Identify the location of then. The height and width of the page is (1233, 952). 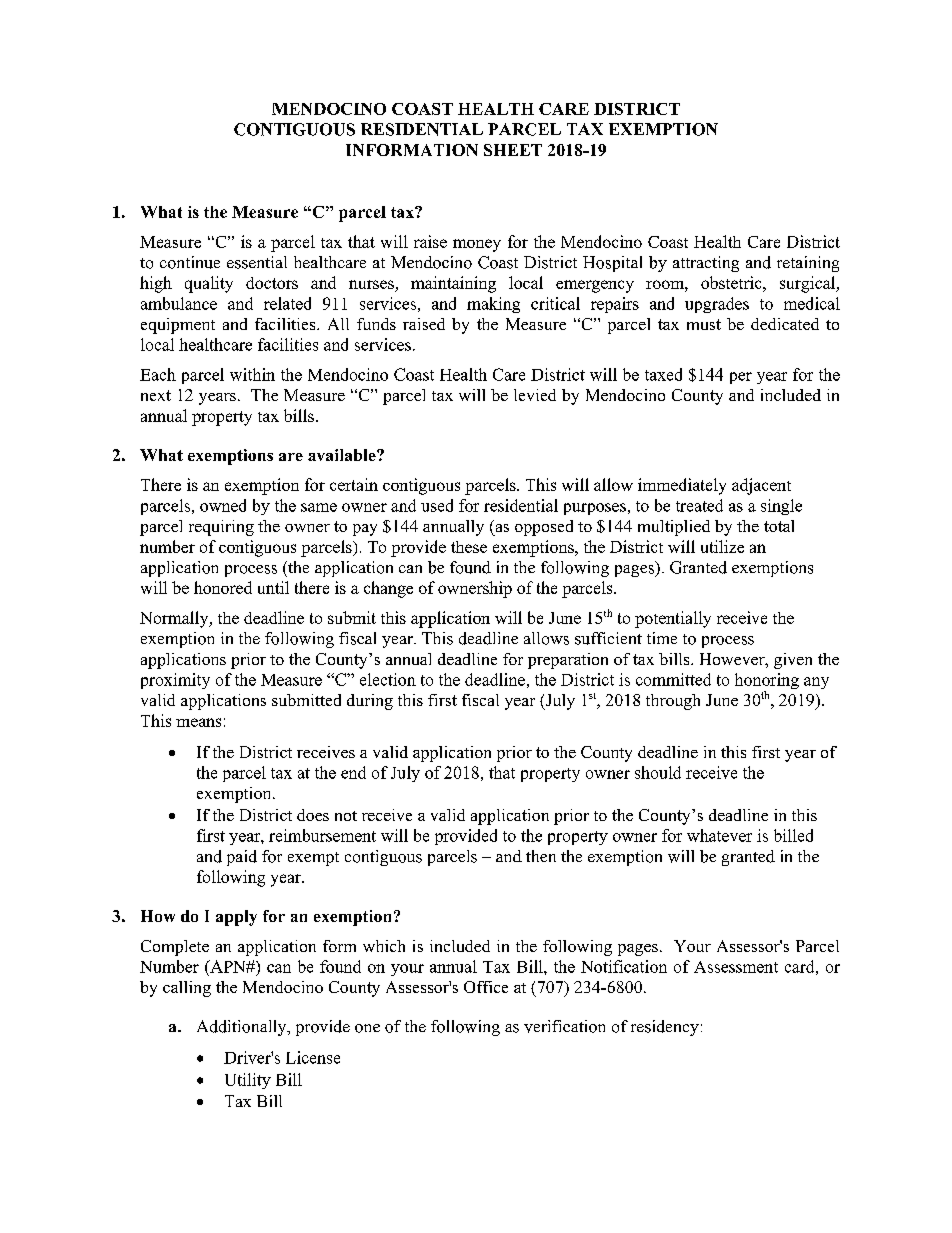
(541, 856).
